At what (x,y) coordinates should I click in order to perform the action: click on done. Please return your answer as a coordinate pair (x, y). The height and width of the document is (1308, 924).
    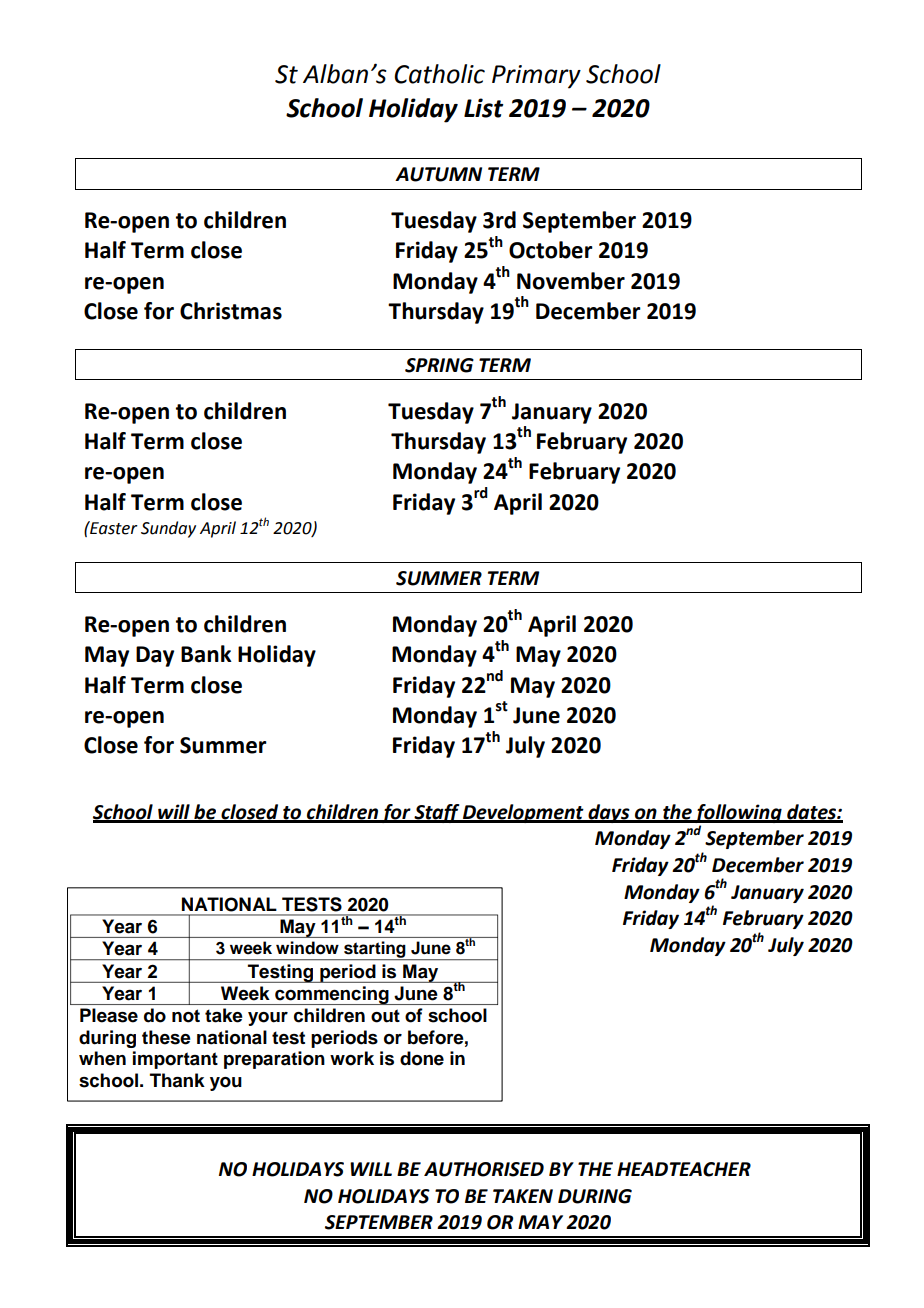
    Looking at the image, I should click on (422, 1058).
